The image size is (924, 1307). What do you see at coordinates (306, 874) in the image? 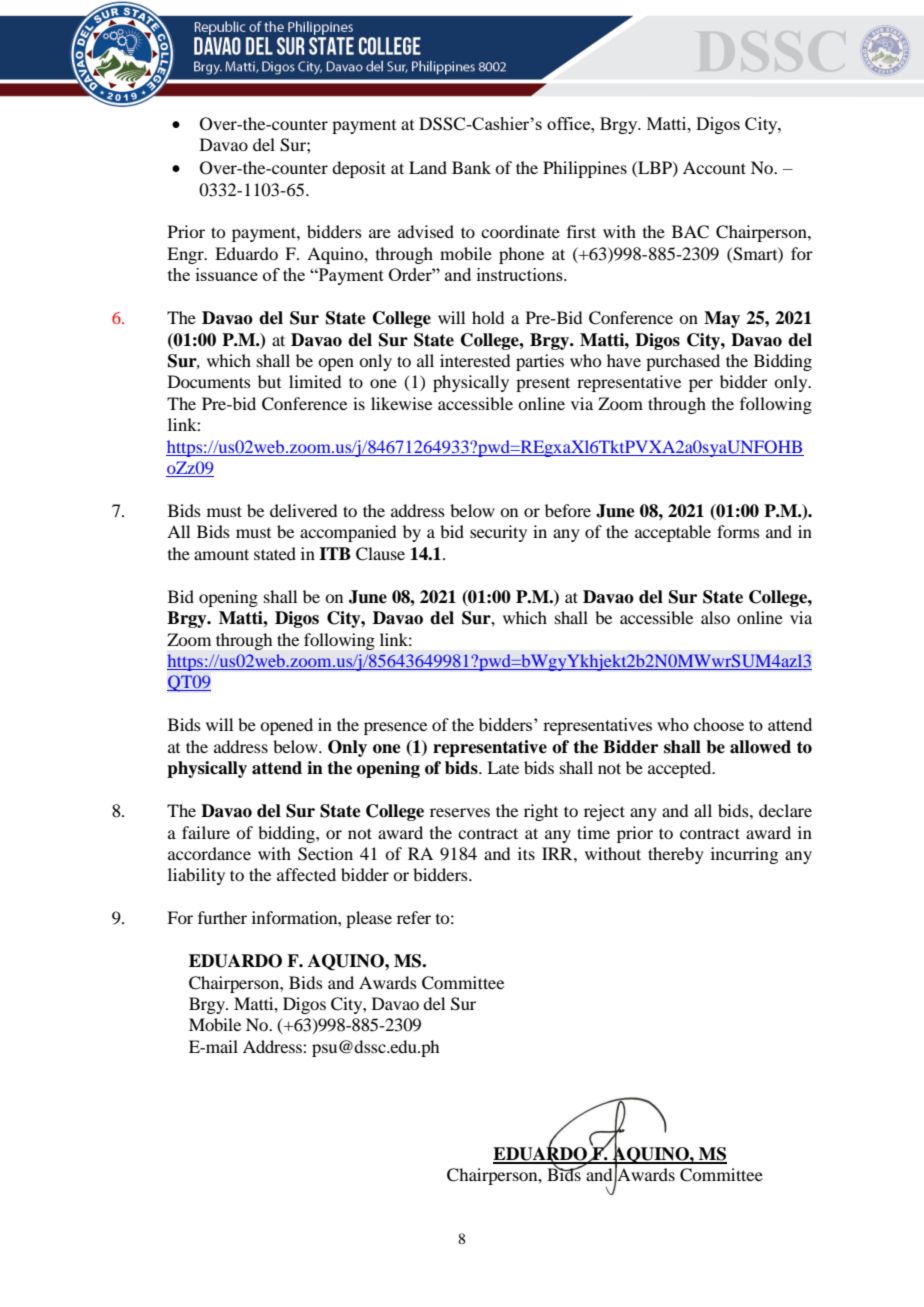
I see `affected` at bounding box center [306, 874].
